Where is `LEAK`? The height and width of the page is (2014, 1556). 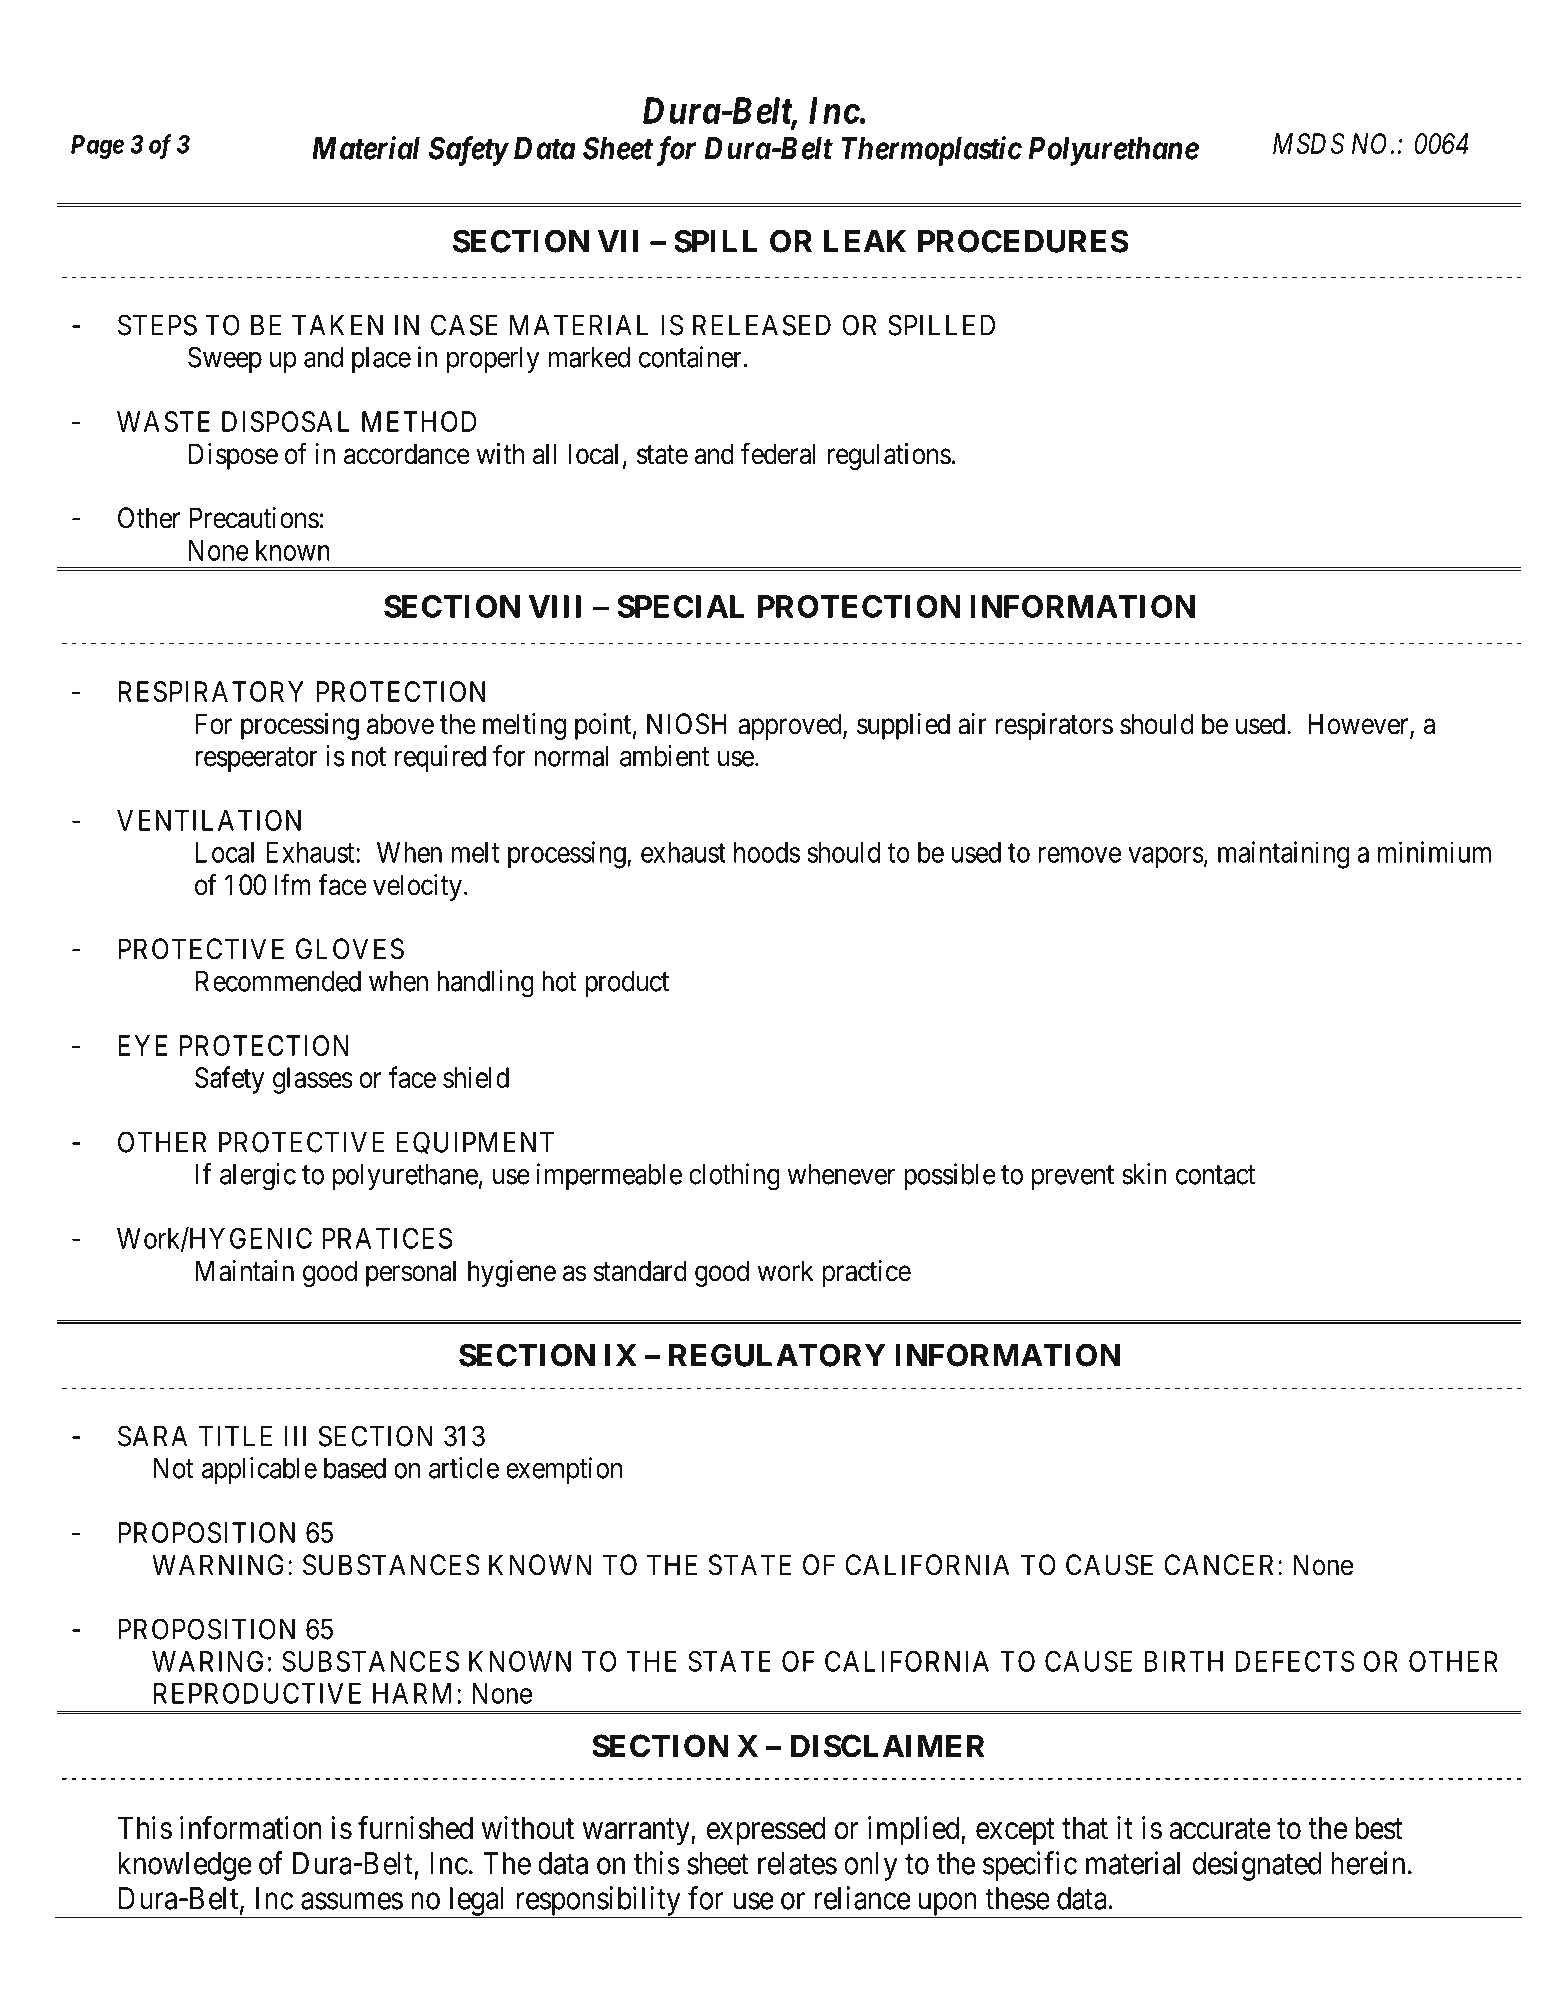
LEAK is located at coordinates (865, 241).
